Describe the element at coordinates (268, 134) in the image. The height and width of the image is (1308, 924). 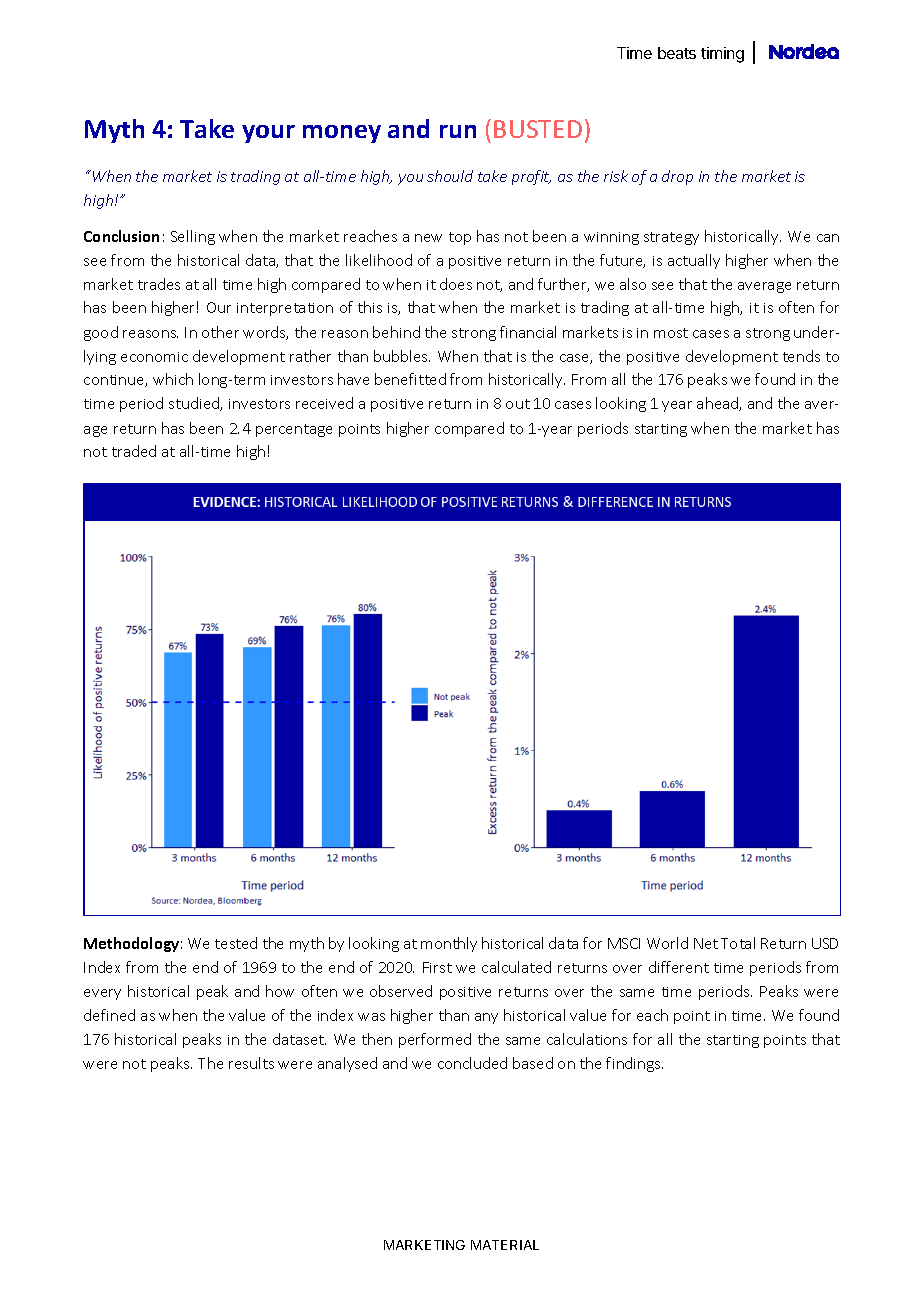
I see `your` at that location.
